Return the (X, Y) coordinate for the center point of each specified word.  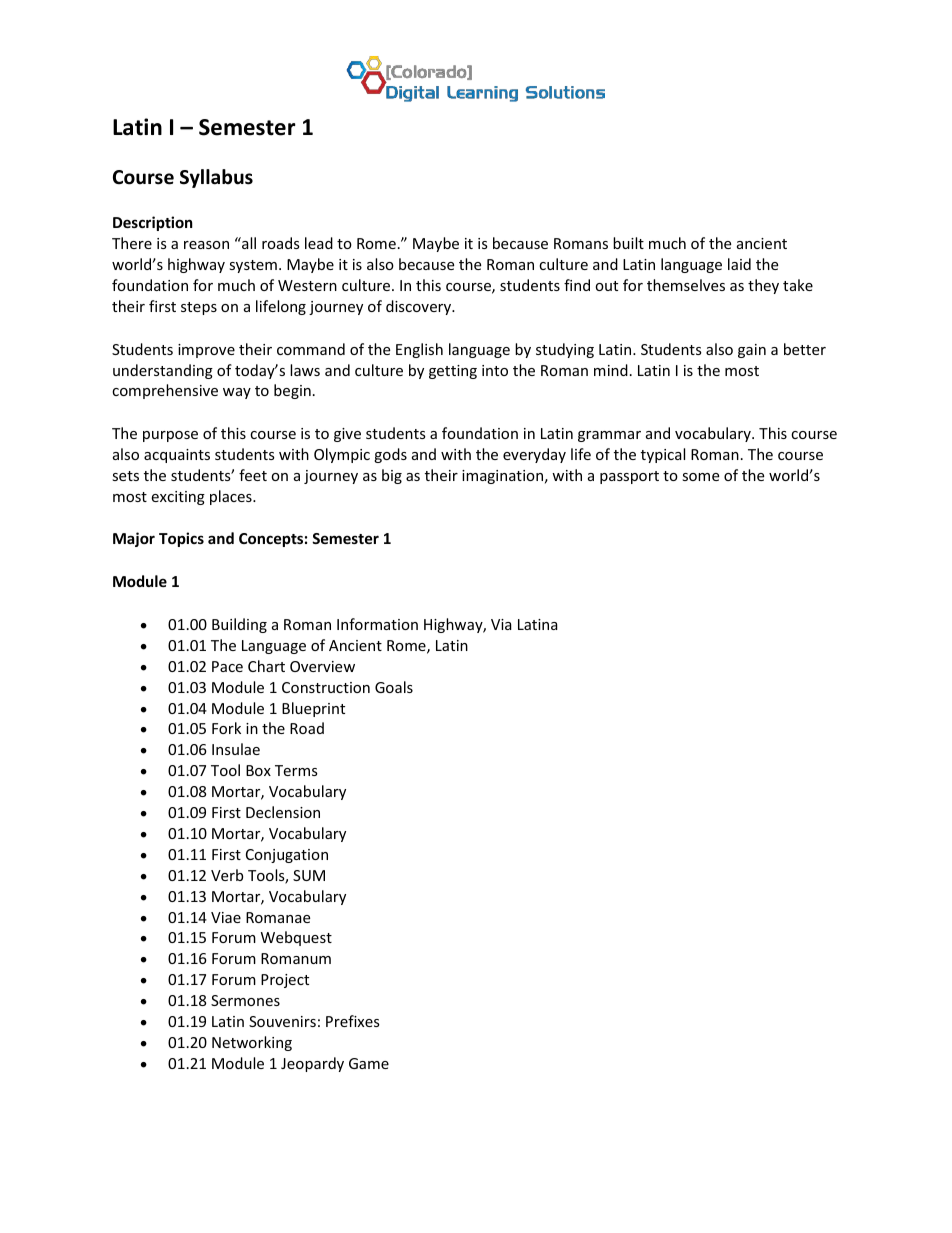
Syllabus (216, 178)
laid (739, 264)
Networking (252, 1043)
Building (239, 625)
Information (377, 624)
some (700, 477)
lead (319, 243)
